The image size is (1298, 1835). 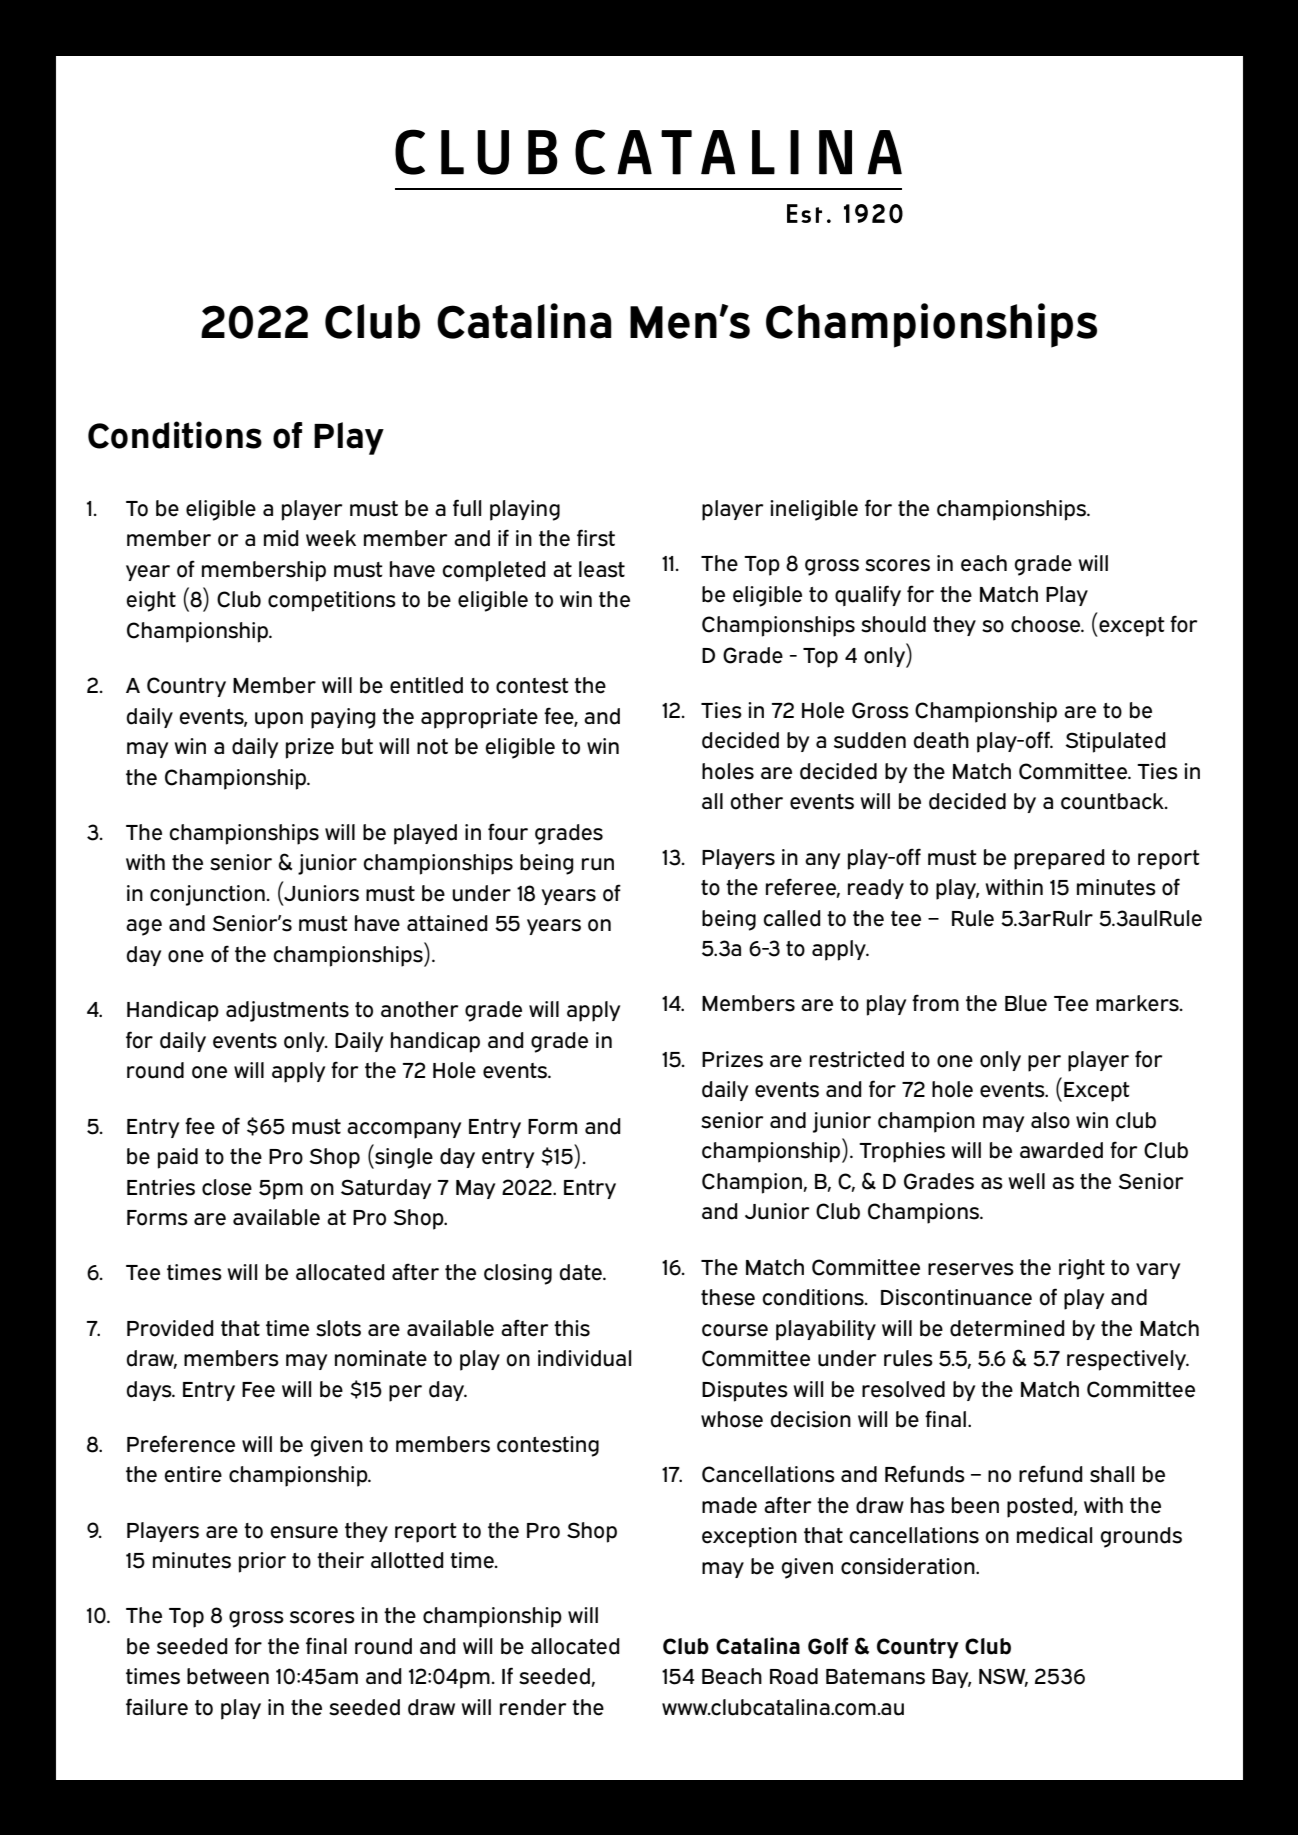 I want to click on mid, so click(x=281, y=538).
